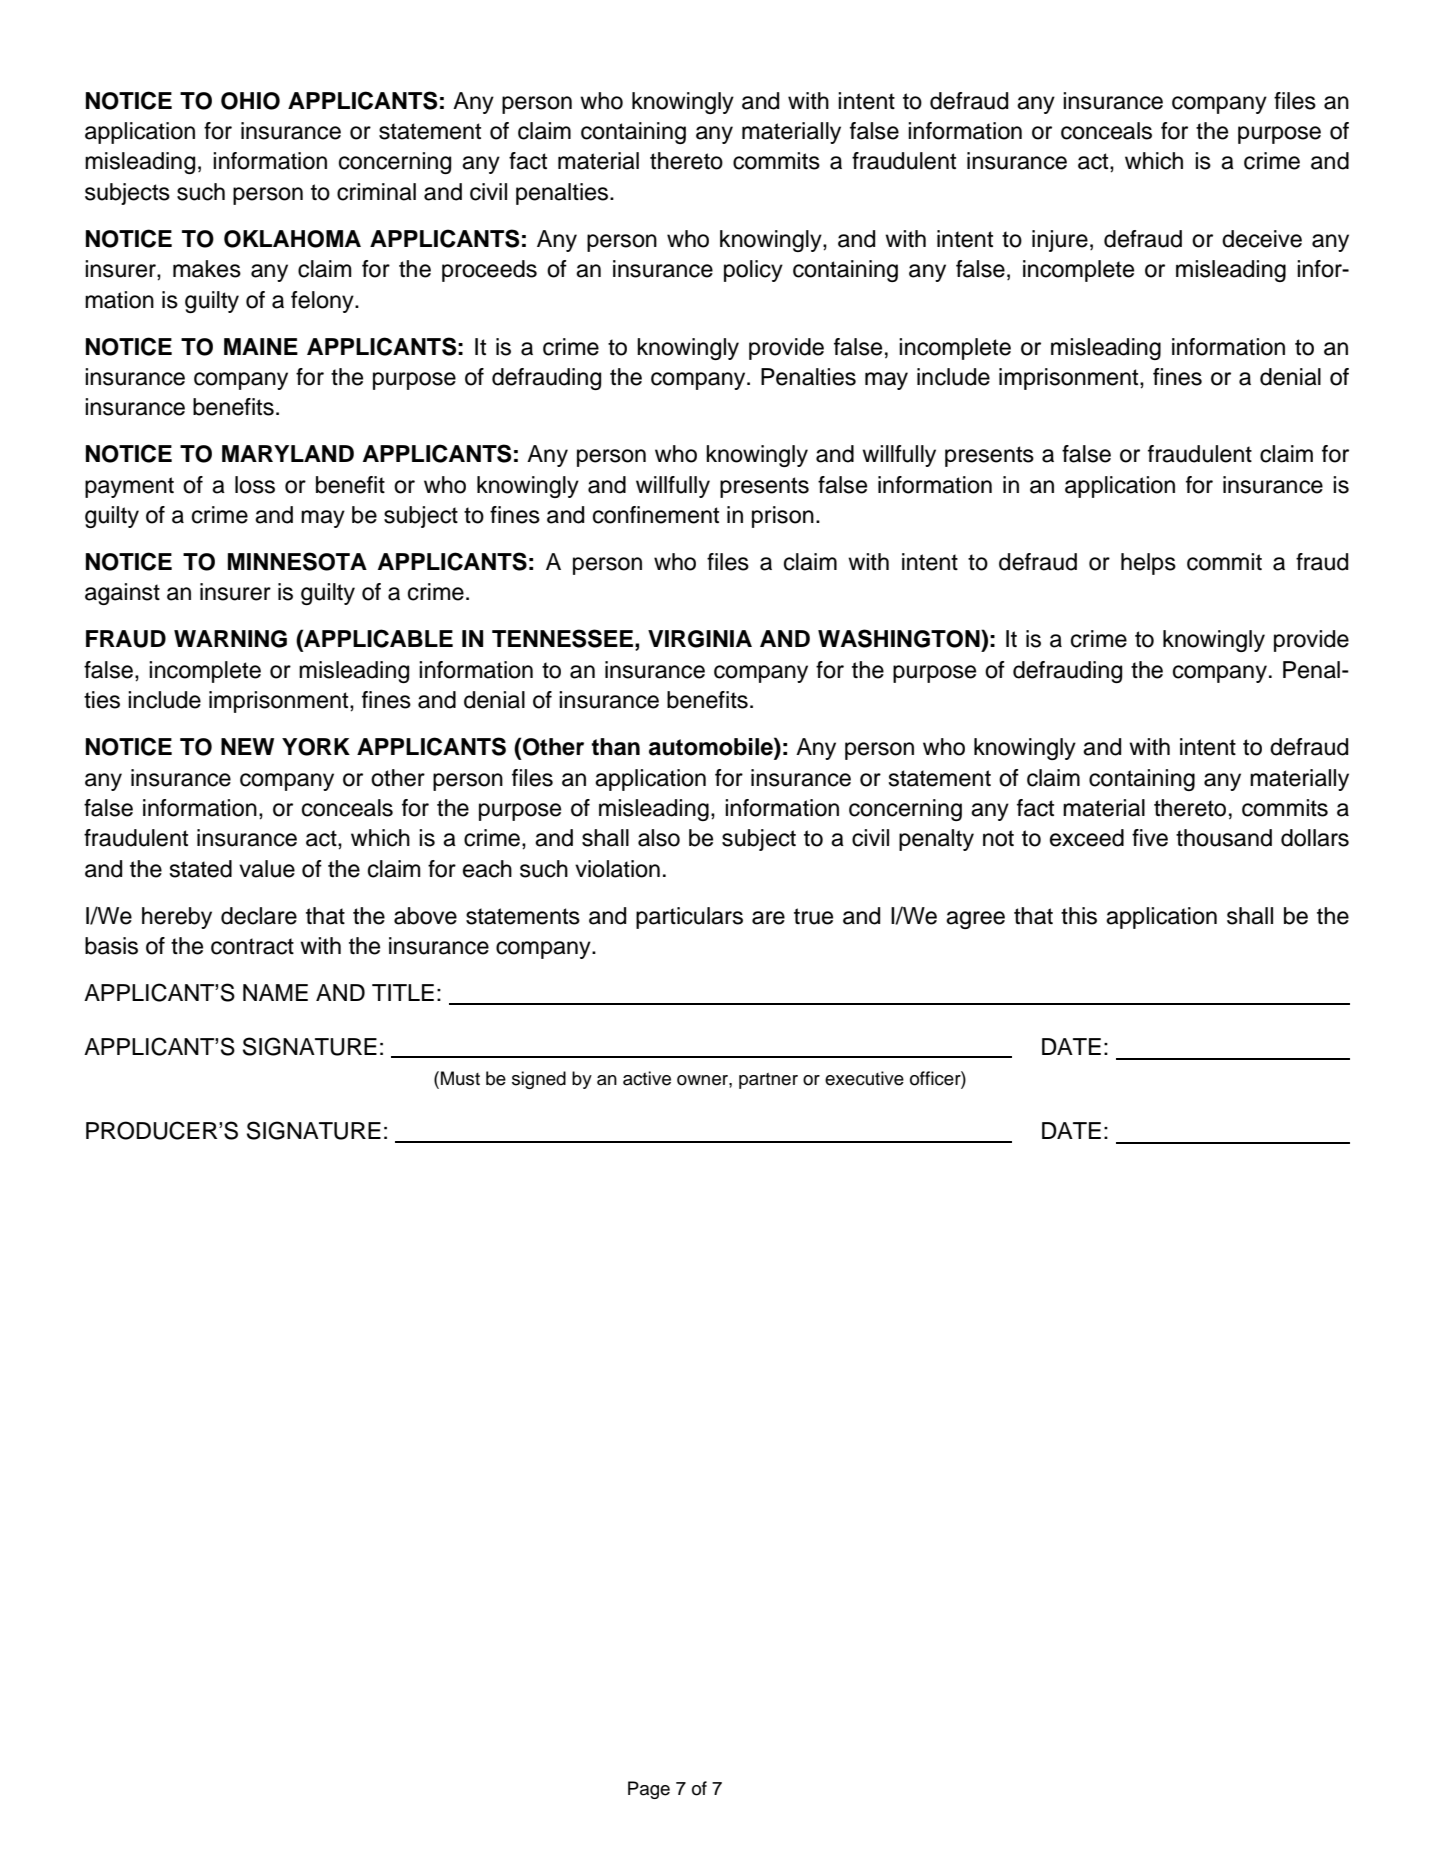 The width and height of the screenshot is (1434, 1855). Describe the element at coordinates (647, 1078) in the screenshot. I see `active` at that location.
